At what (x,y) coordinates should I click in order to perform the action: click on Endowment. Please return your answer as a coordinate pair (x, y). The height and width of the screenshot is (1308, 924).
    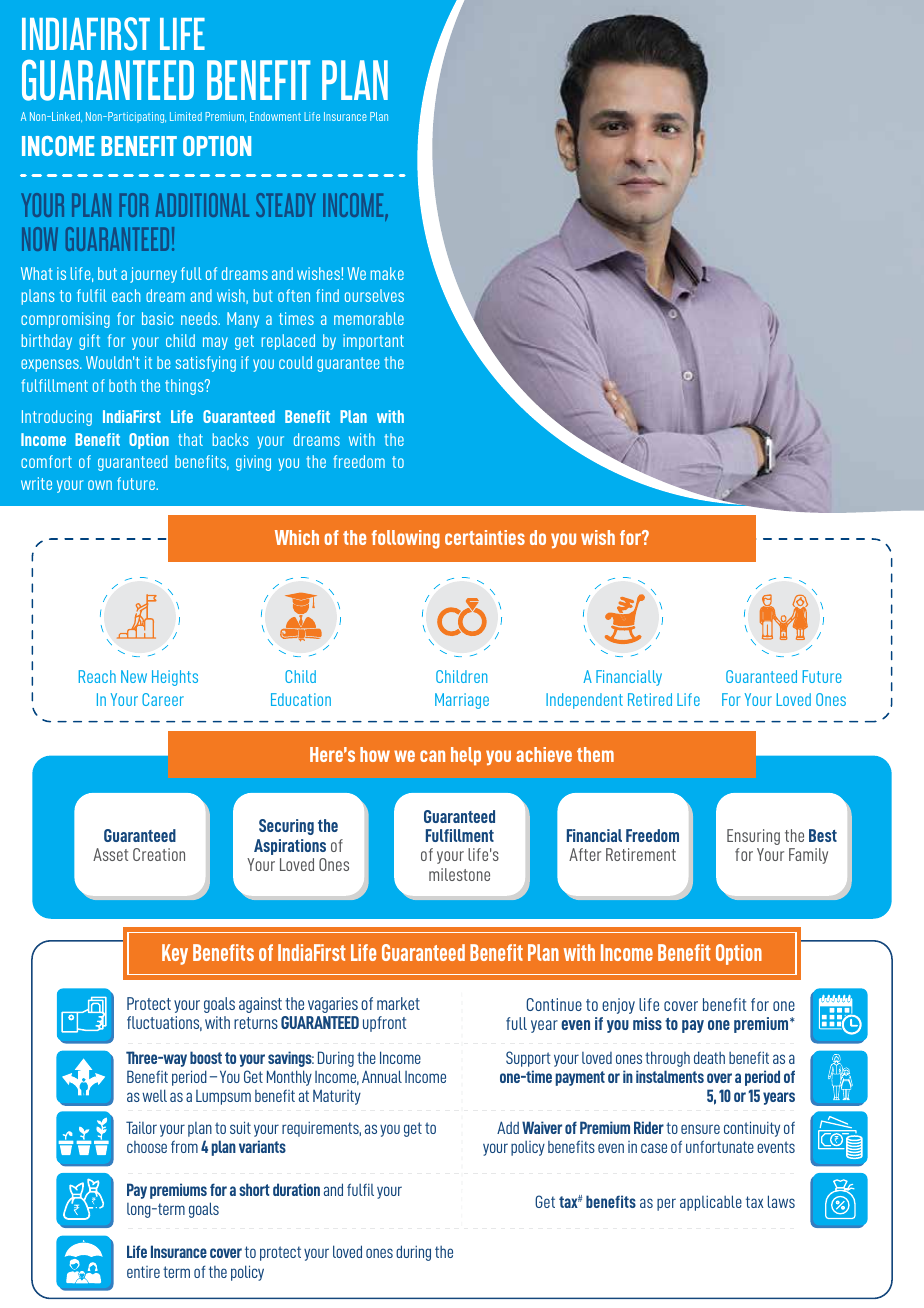
    Looking at the image, I should click on (275, 116).
